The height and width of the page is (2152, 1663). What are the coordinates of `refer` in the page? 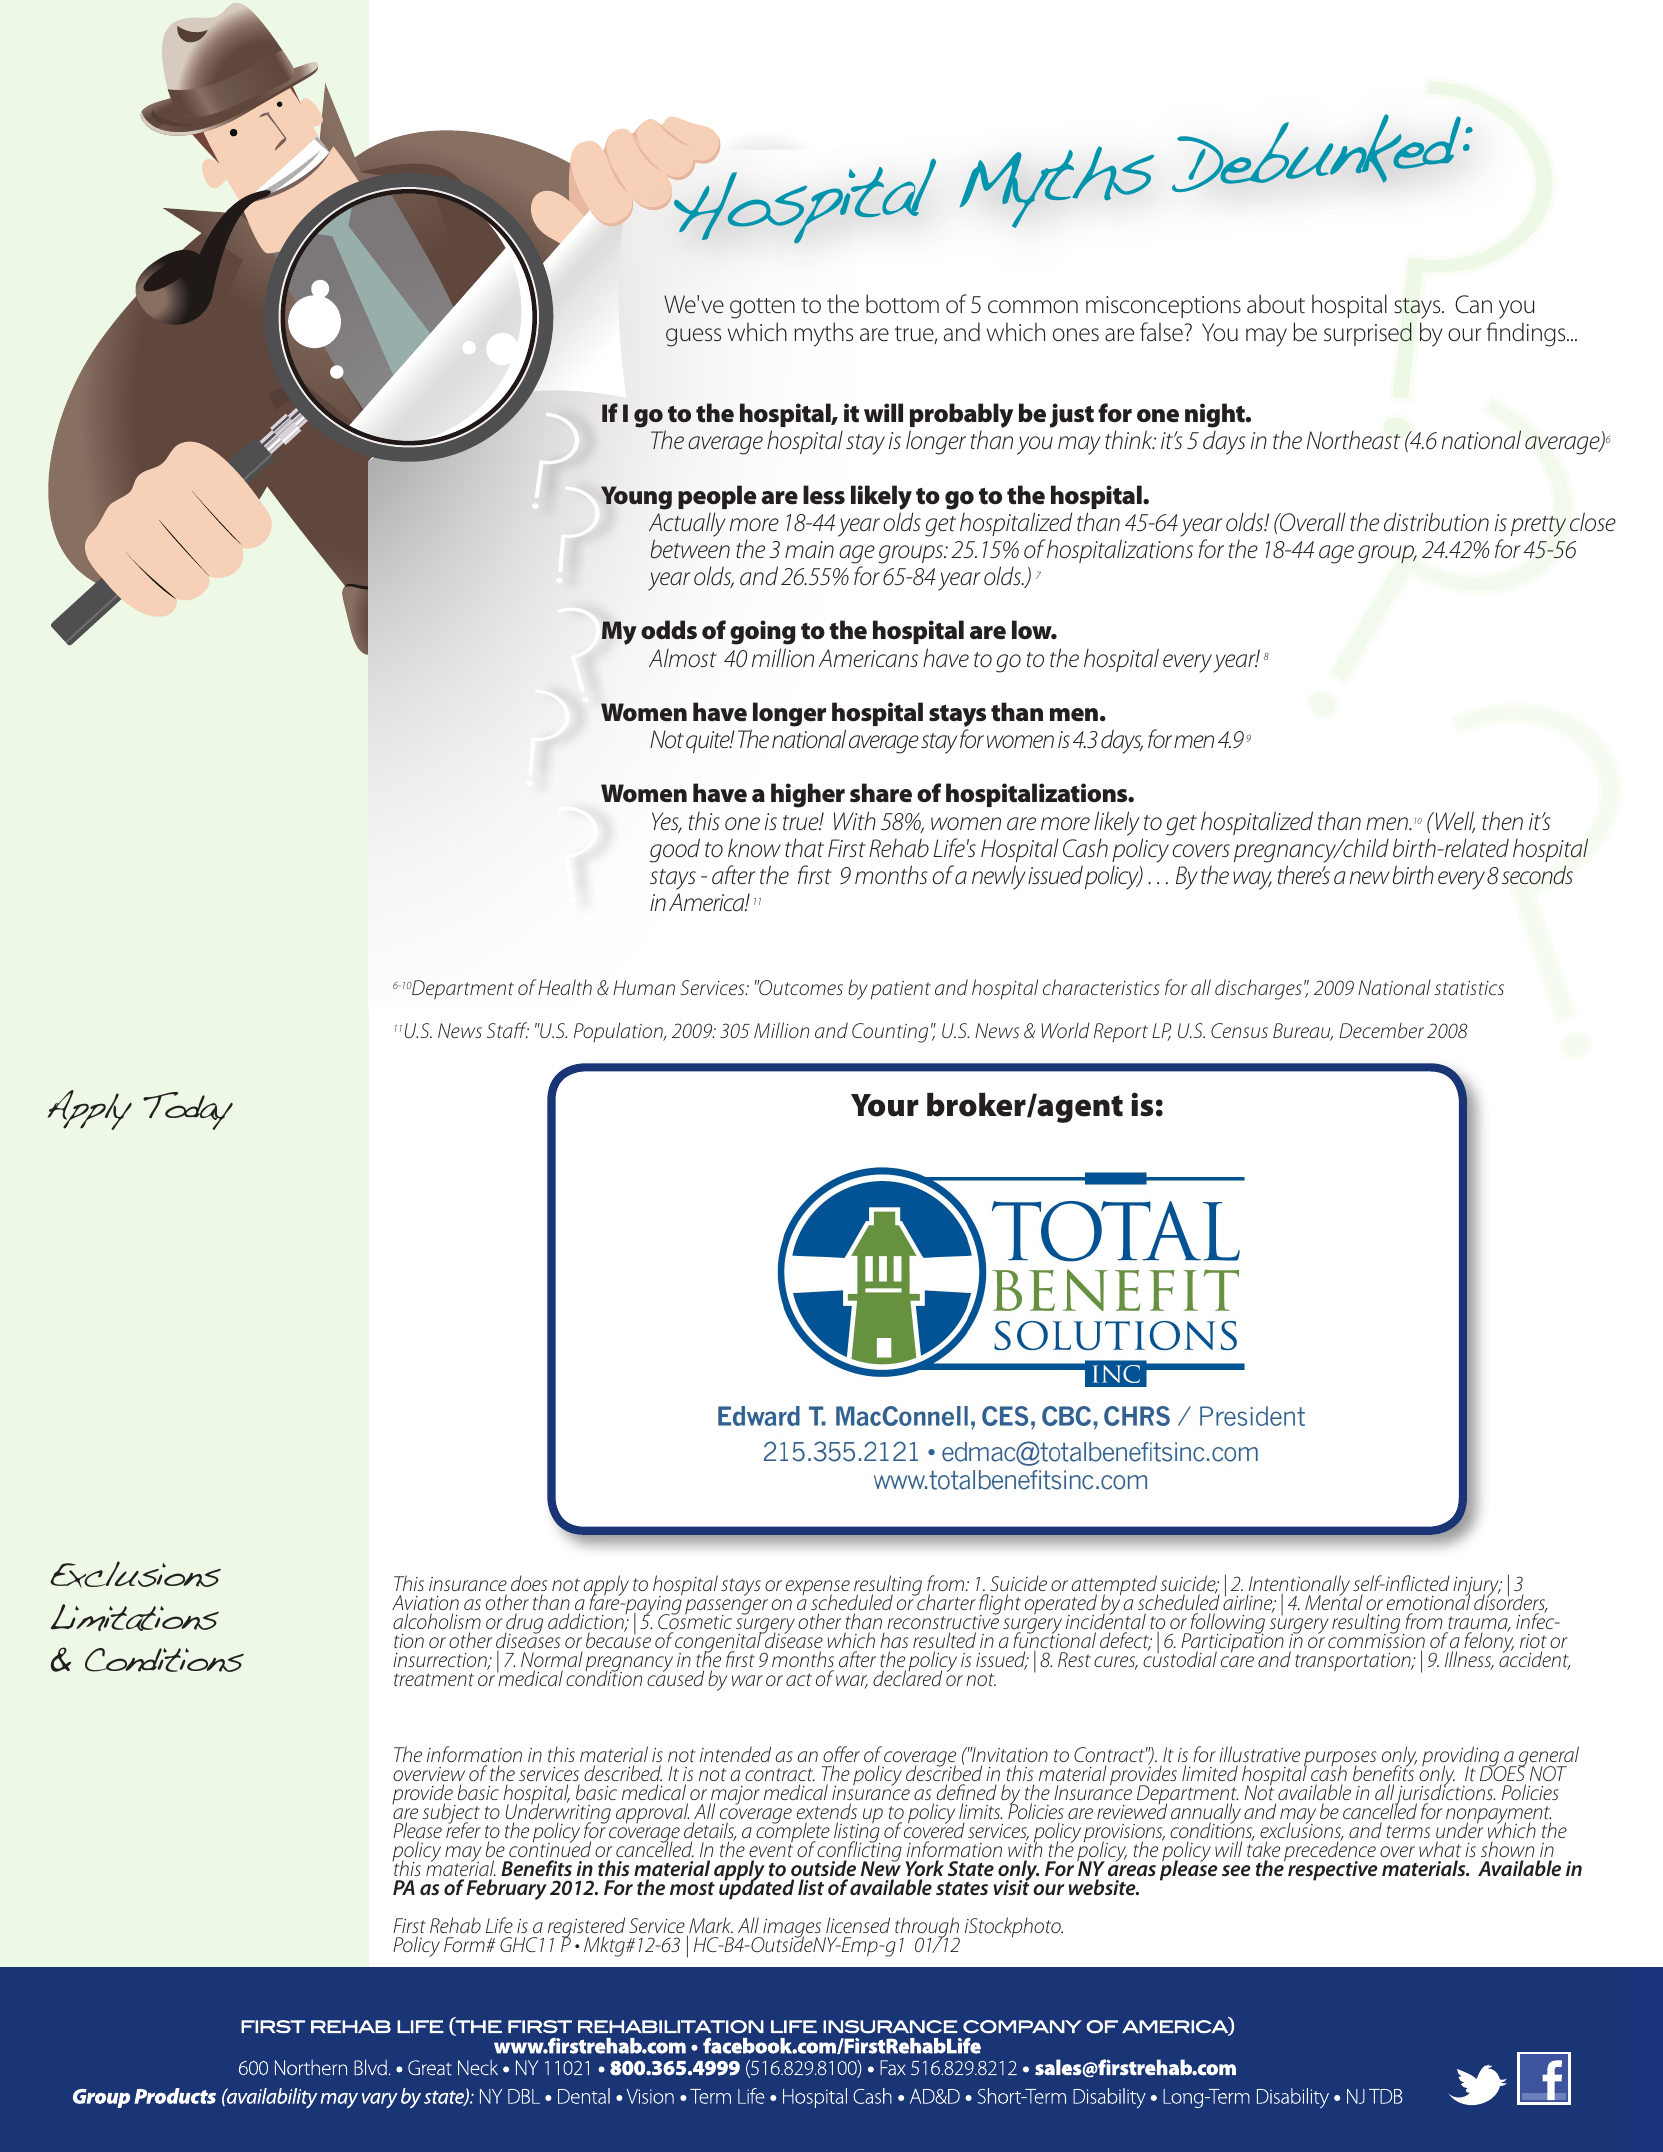 It's located at (463, 1829).
